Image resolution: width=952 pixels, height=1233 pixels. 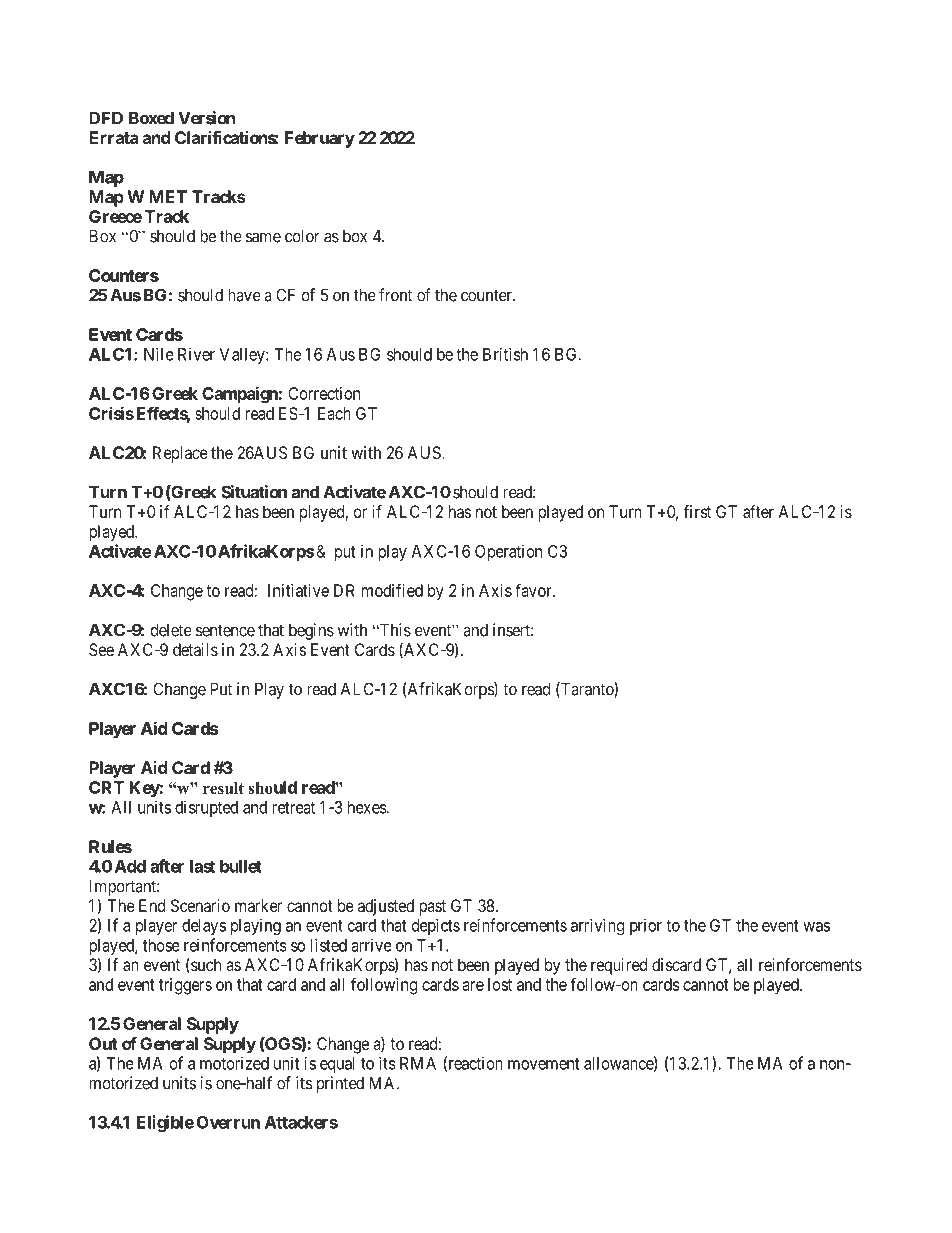 What do you see at coordinates (171, 630) in the screenshot?
I see `delete` at bounding box center [171, 630].
